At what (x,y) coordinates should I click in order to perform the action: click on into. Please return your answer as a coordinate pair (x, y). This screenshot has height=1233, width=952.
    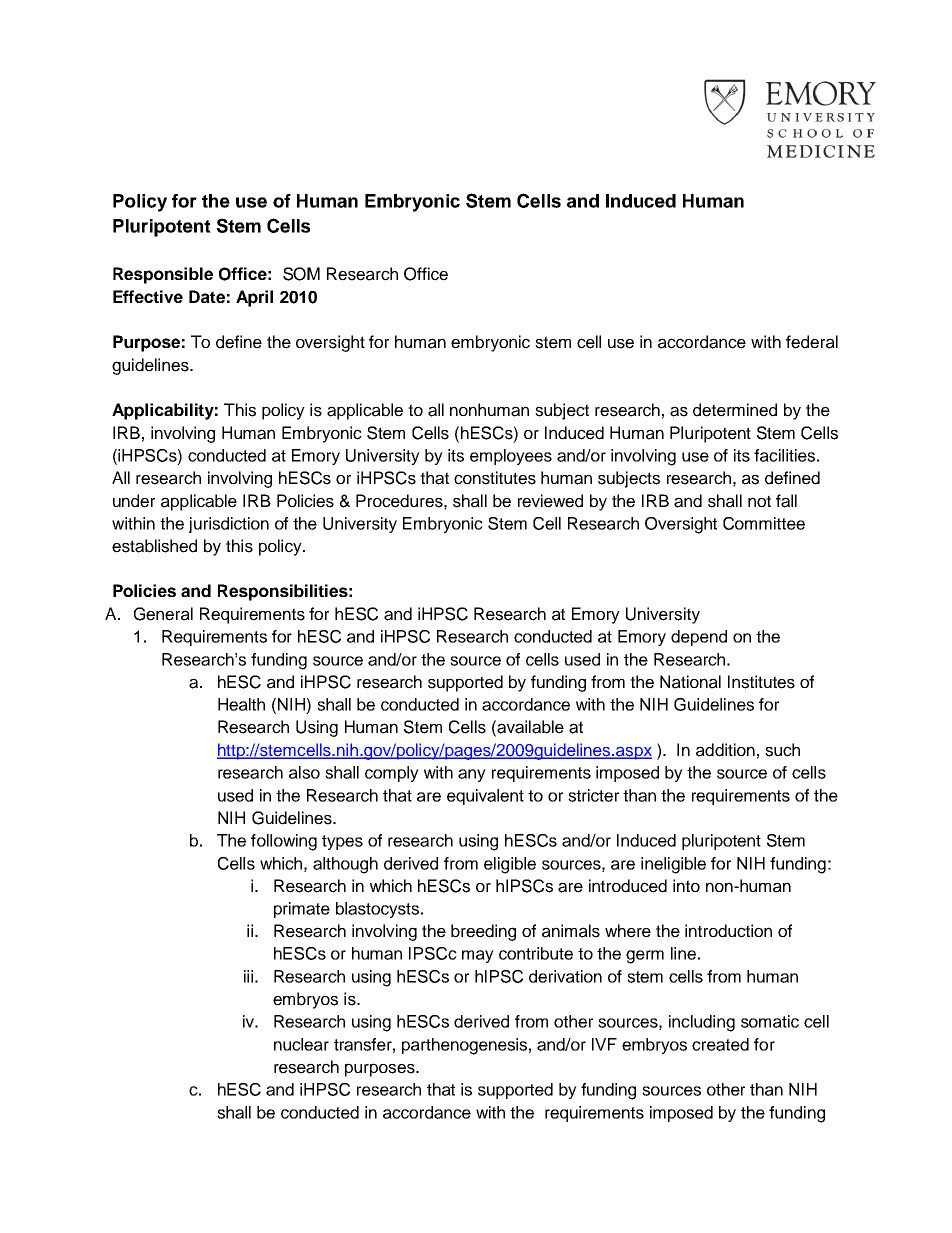
    Looking at the image, I should click on (686, 885).
